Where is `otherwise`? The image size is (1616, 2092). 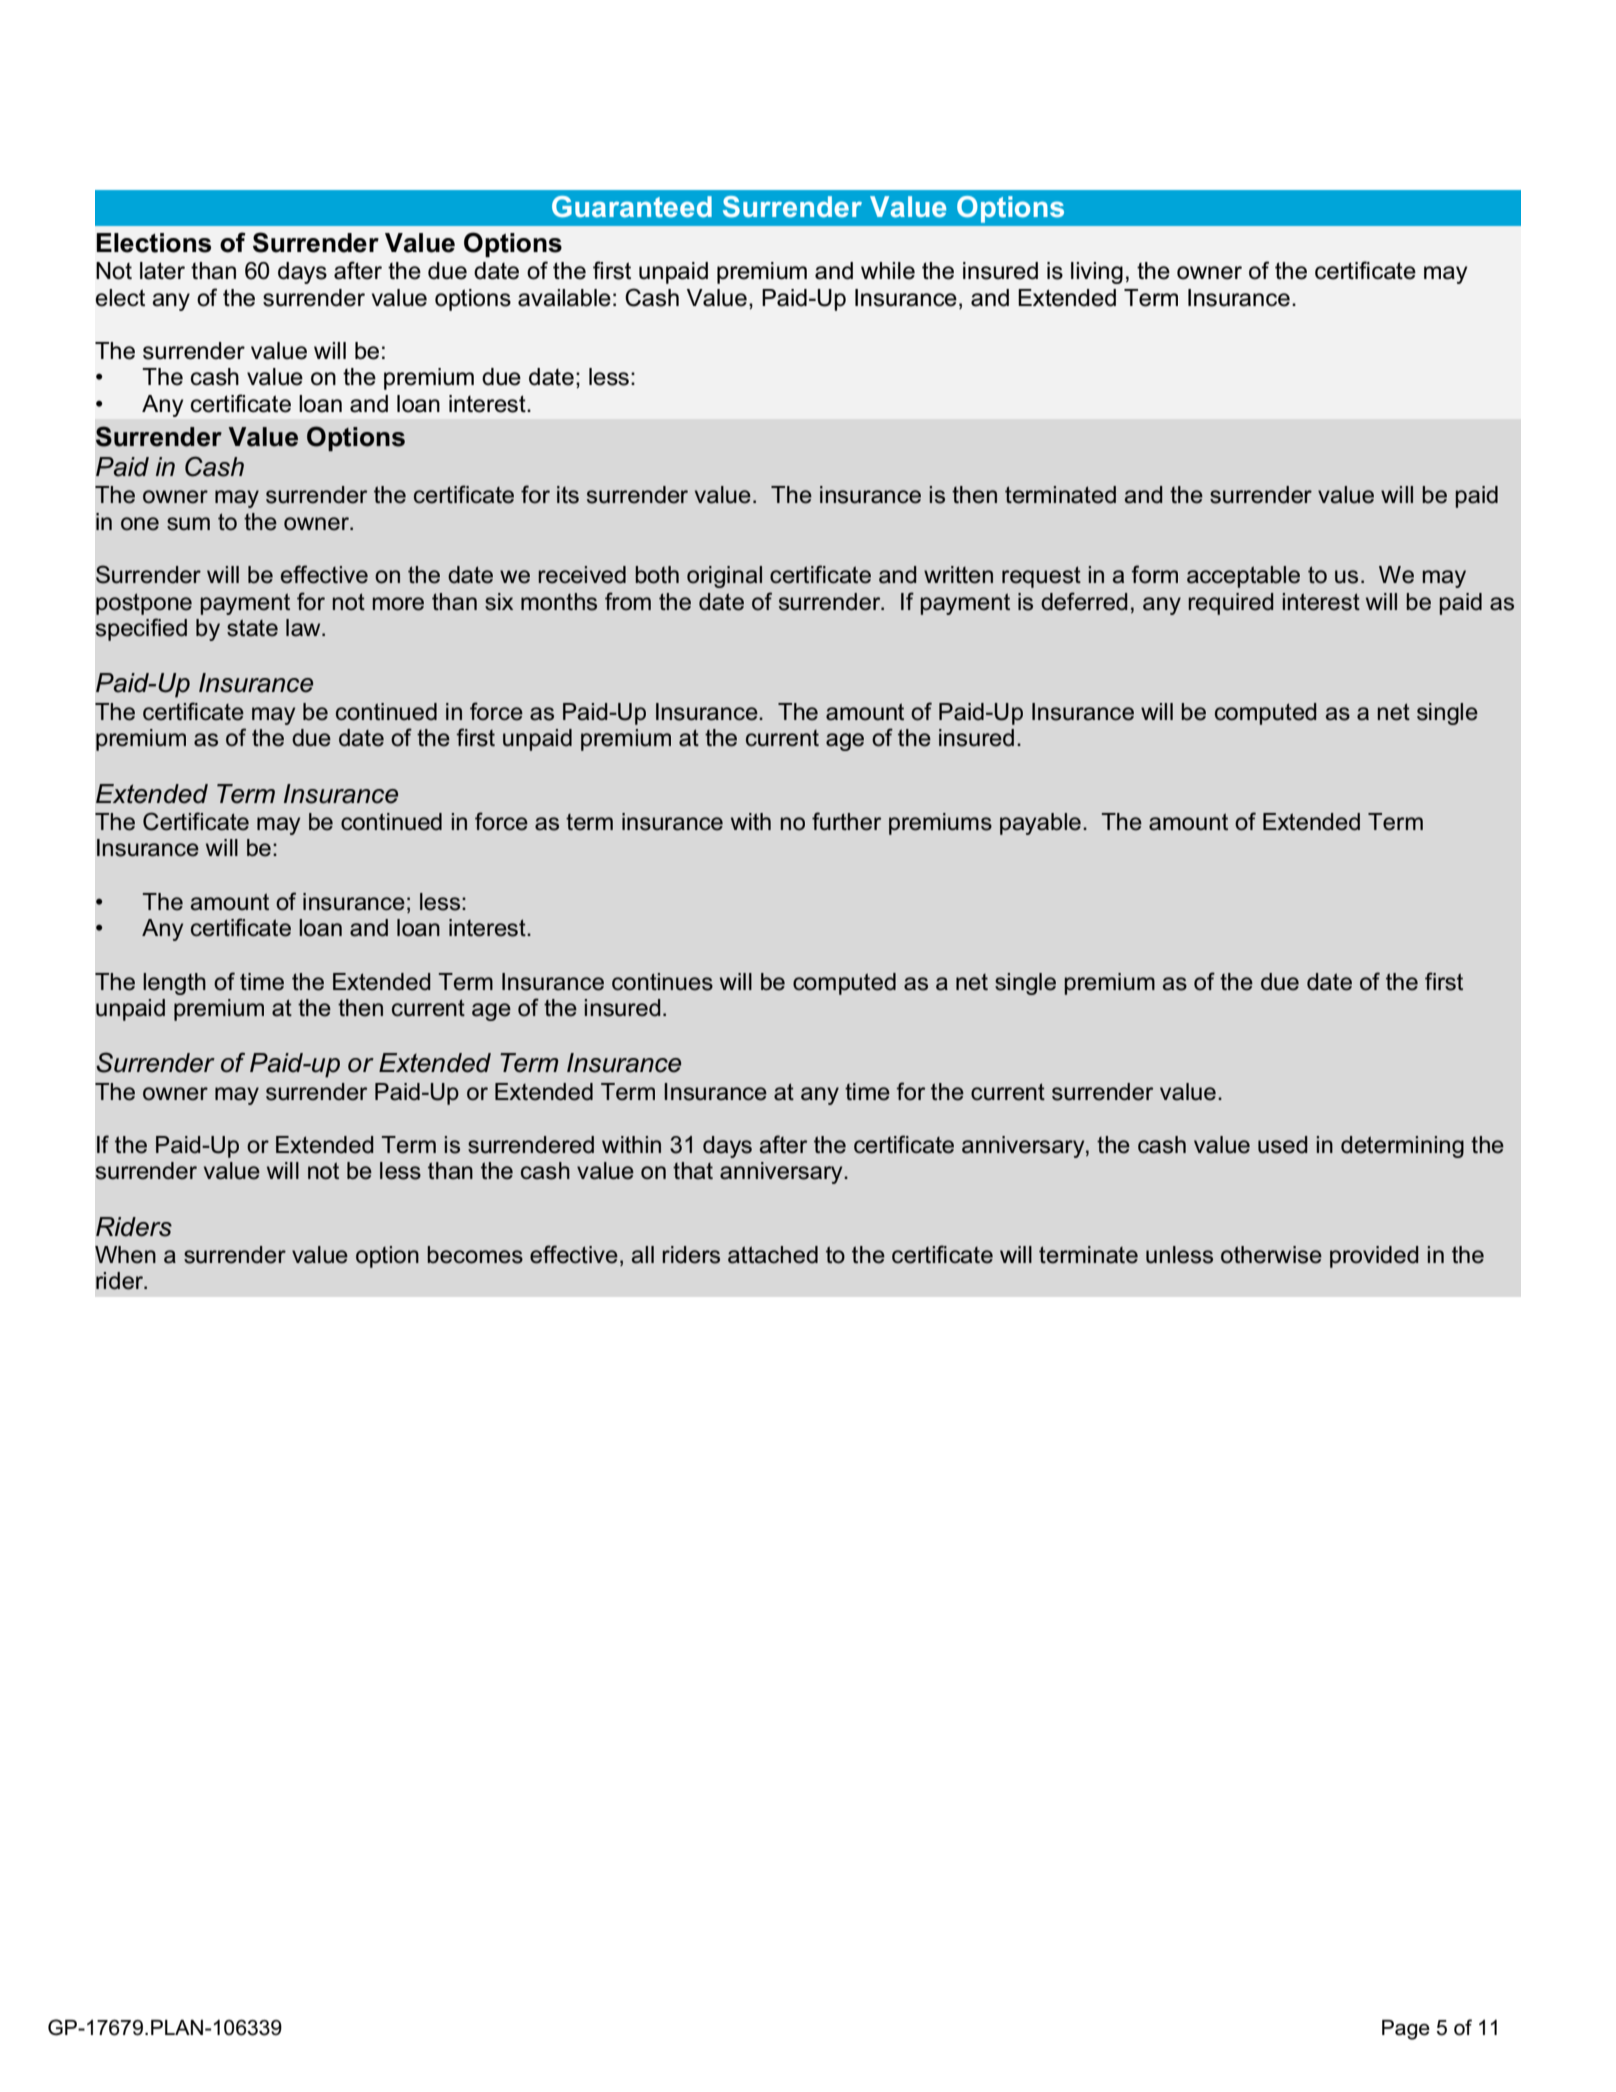 otherwise is located at coordinates (1271, 1255).
